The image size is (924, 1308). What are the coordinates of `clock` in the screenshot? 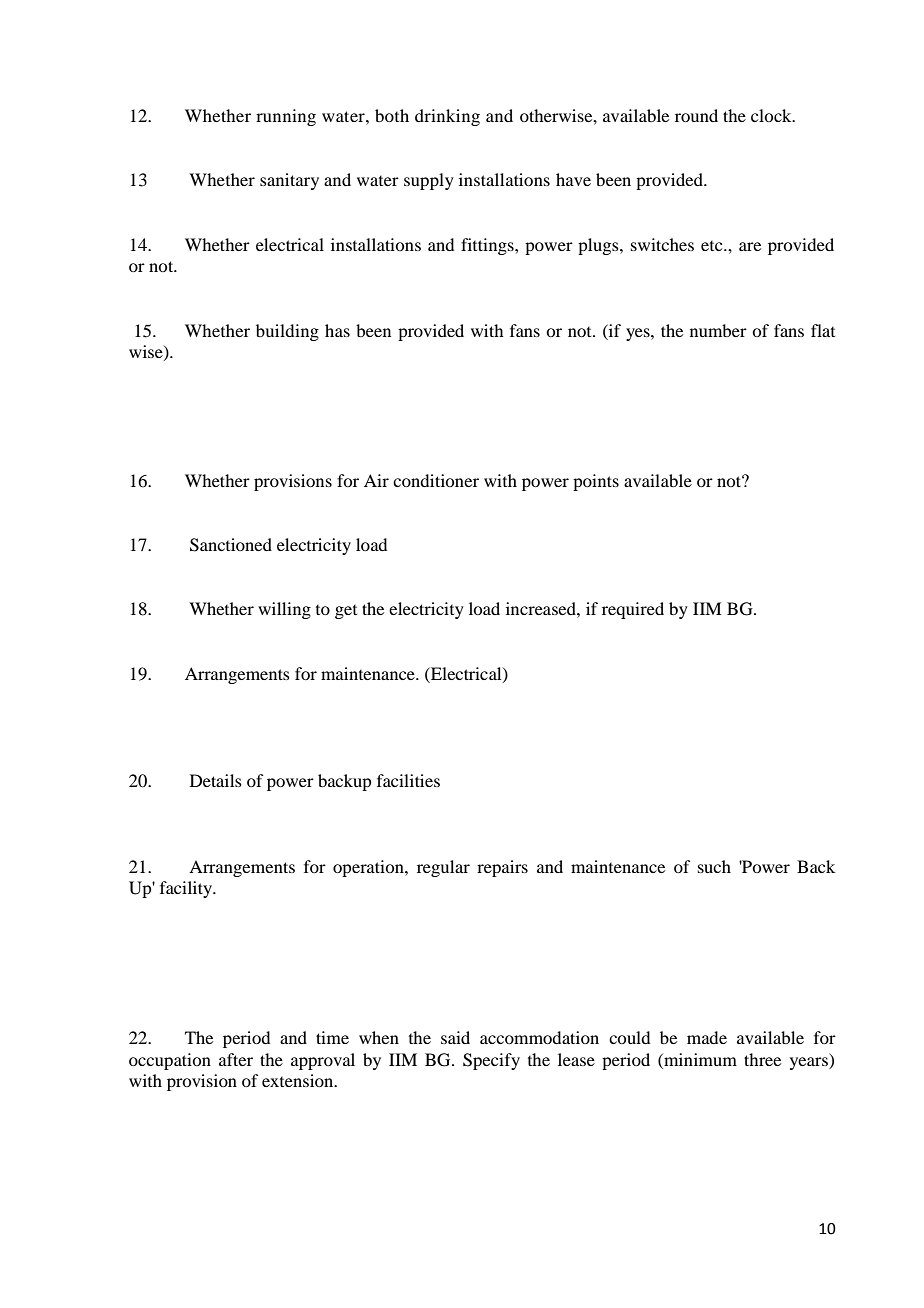 It's located at (772, 115).
